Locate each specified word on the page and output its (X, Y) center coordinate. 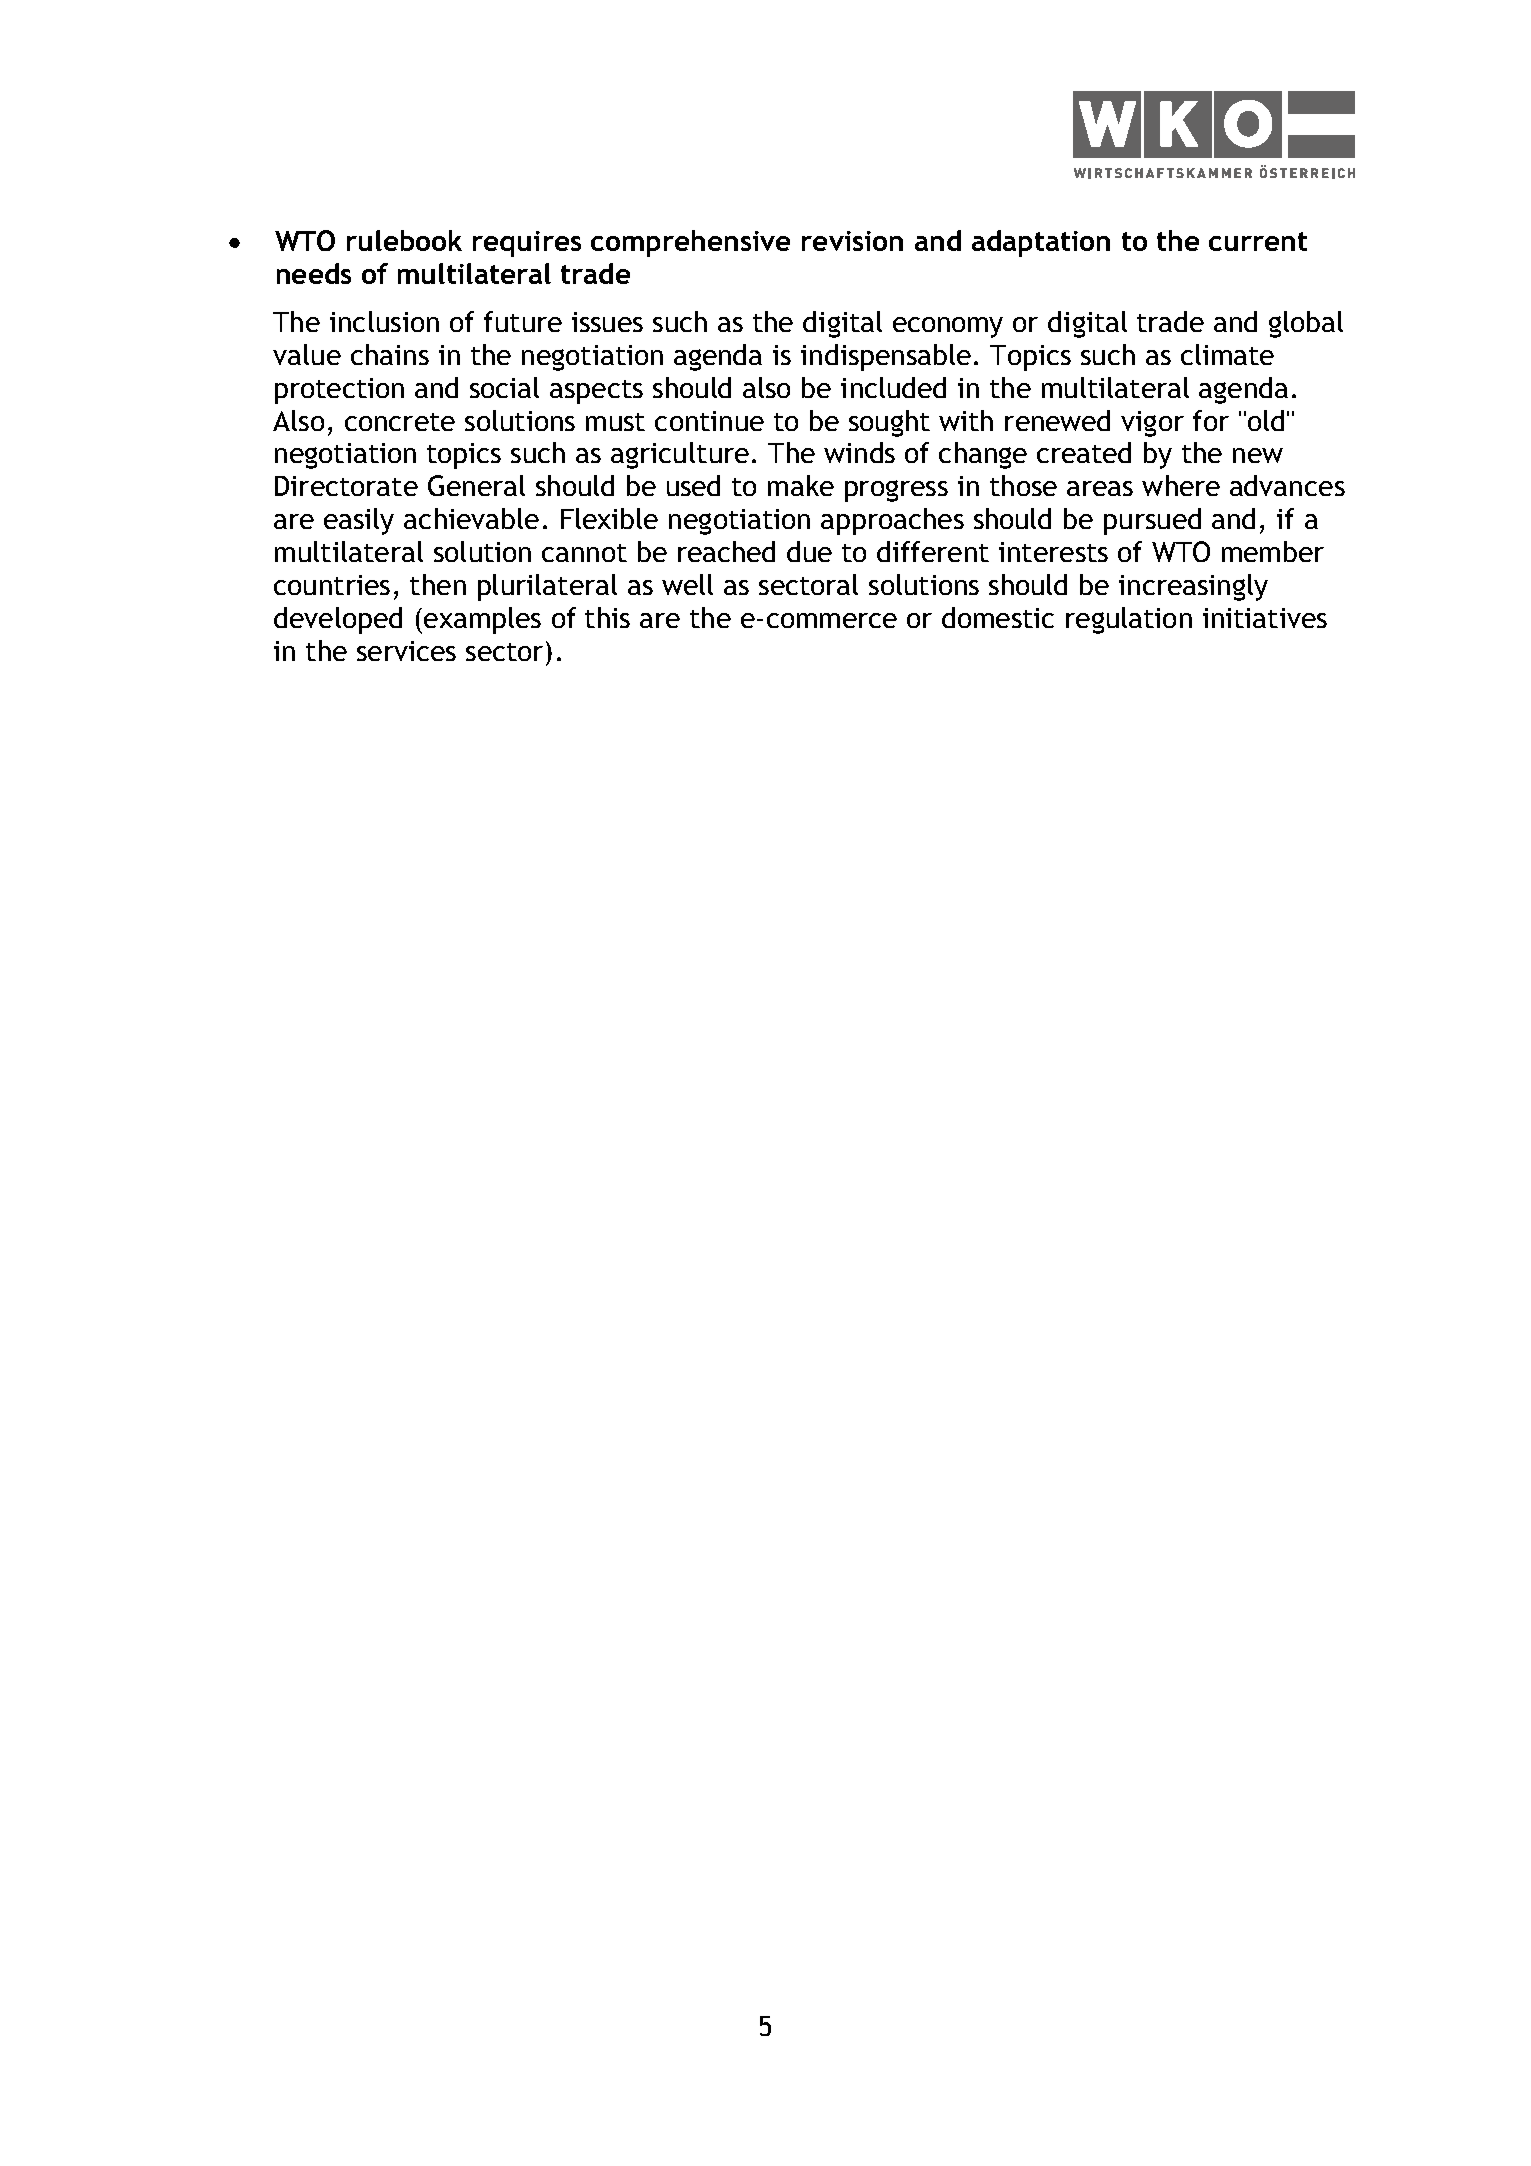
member (1273, 551)
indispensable (886, 357)
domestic (998, 617)
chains (390, 354)
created (1084, 452)
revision (852, 241)
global (1306, 324)
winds (859, 452)
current (1258, 241)
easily (359, 521)
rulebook (404, 240)
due (809, 551)
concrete (400, 422)
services (406, 651)
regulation (1129, 620)
